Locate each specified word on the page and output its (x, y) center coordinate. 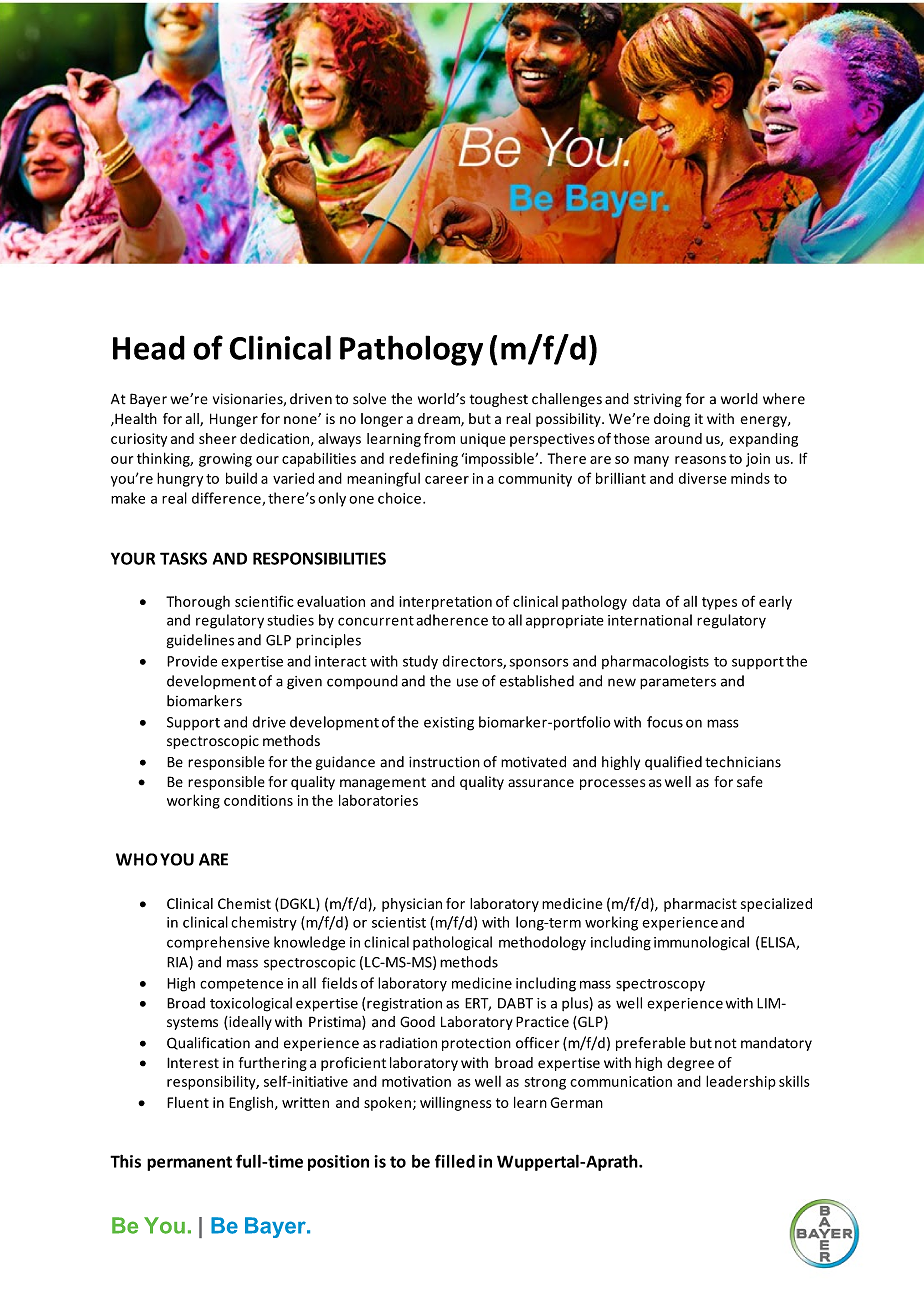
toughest (499, 400)
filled (455, 1161)
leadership (741, 1082)
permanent (189, 1163)
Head (149, 347)
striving (658, 400)
